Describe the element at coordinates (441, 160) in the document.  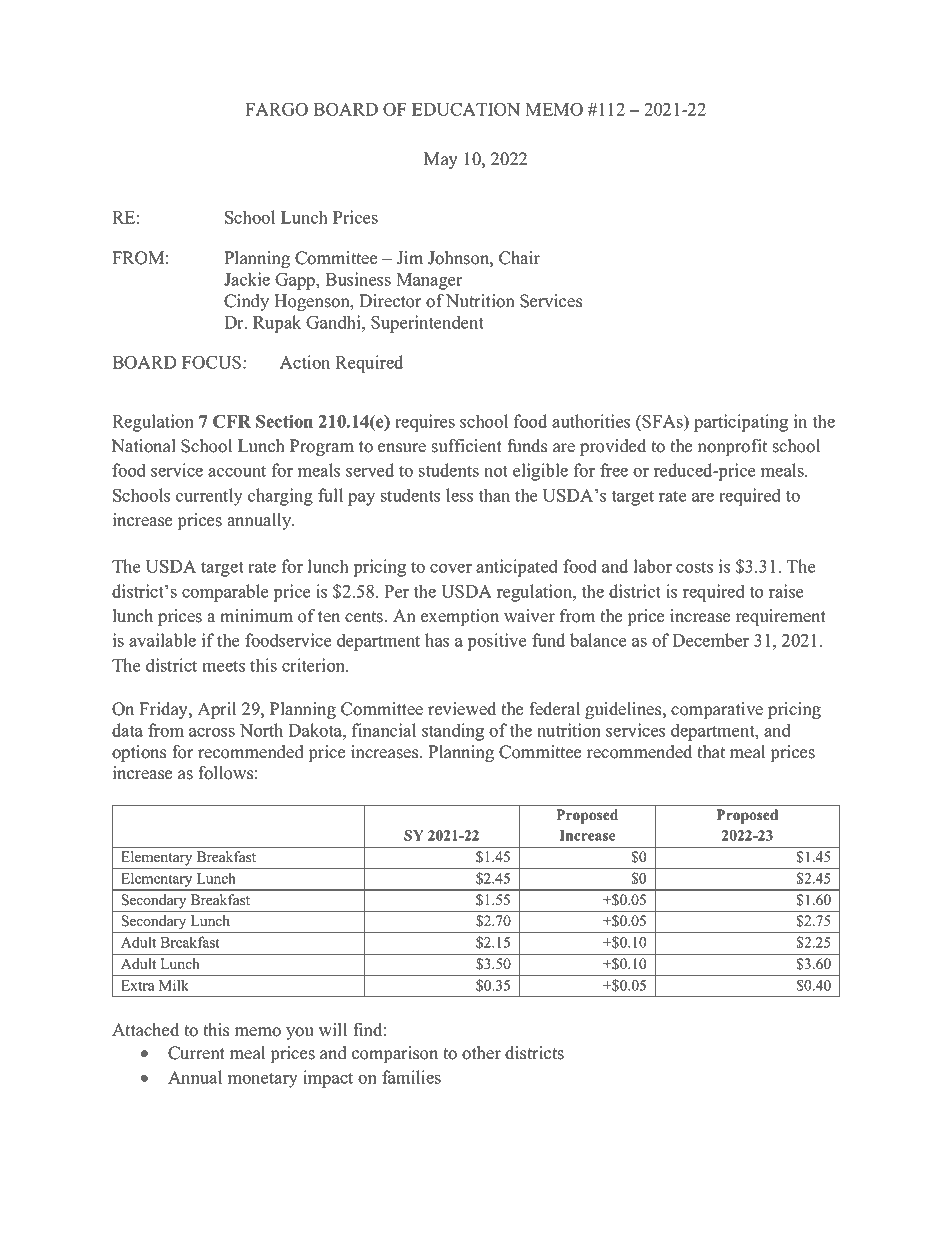
I see `May` at that location.
